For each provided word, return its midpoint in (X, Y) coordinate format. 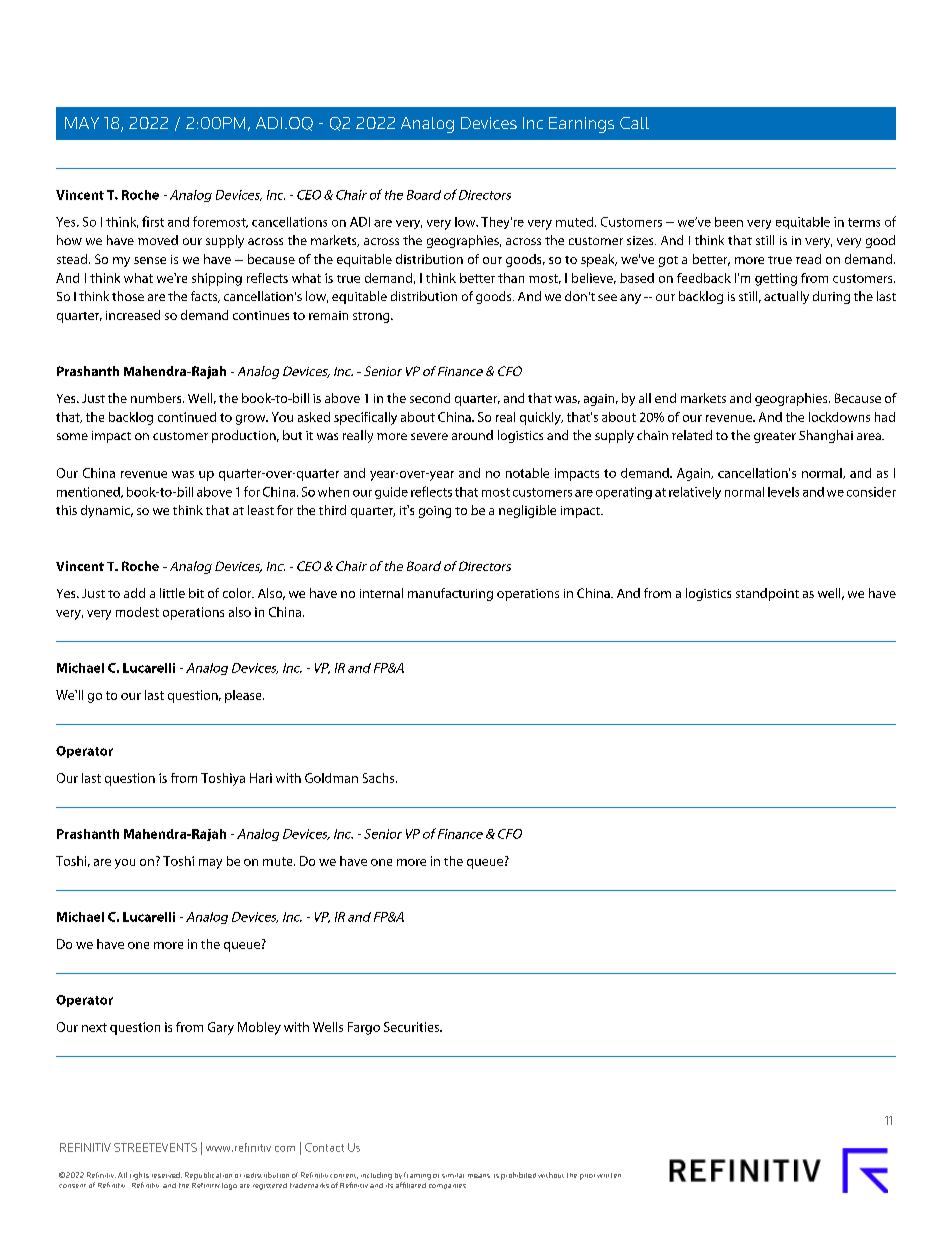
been (729, 222)
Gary (221, 1028)
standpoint (767, 594)
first (153, 221)
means (479, 1176)
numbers (157, 398)
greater (775, 437)
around (472, 435)
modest (137, 612)
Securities (412, 1027)
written (609, 1175)
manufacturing (450, 594)
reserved (167, 1175)
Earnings (581, 125)
